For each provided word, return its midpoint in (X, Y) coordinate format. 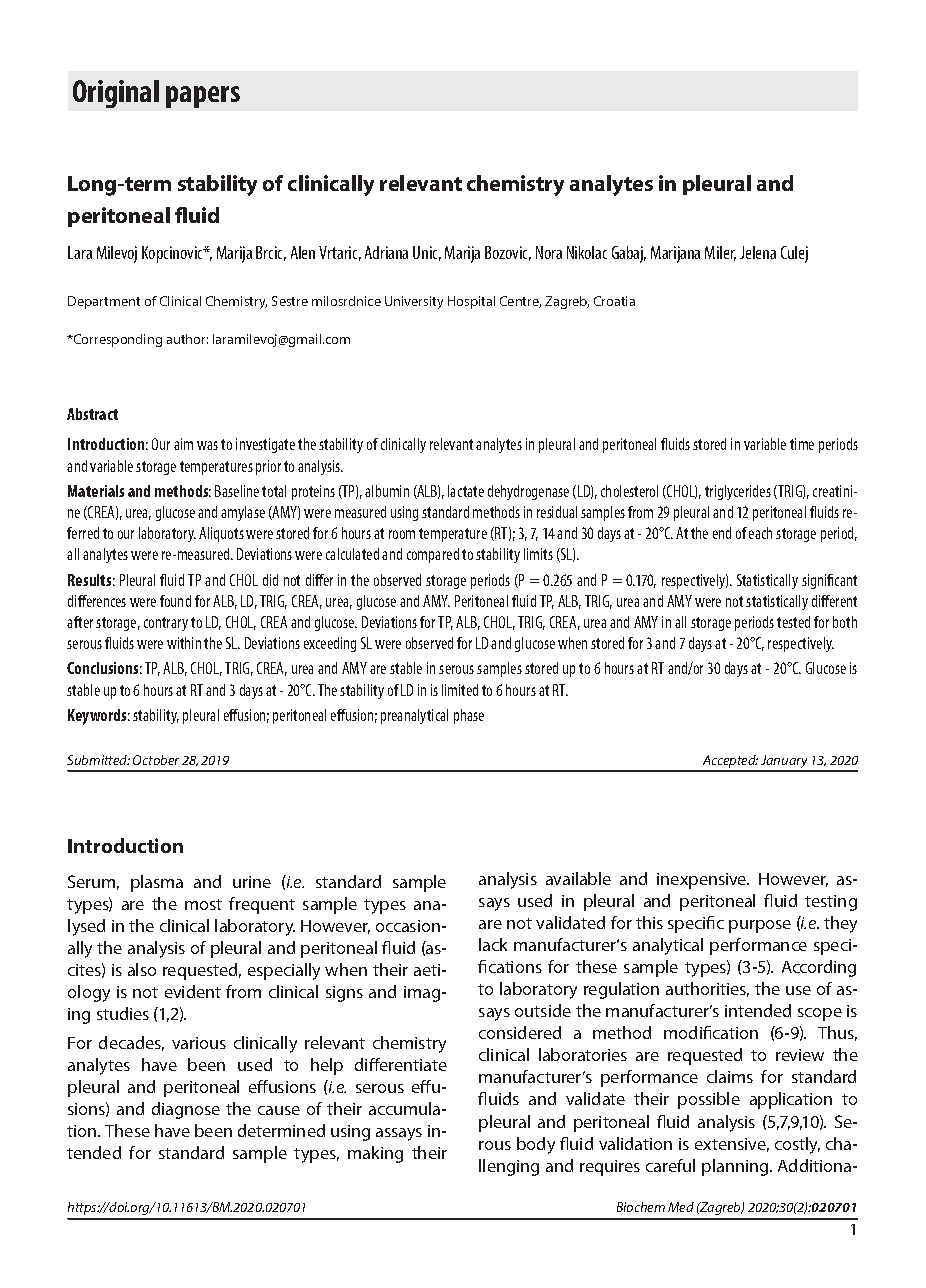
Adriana (386, 252)
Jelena (758, 252)
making (375, 1154)
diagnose (186, 1110)
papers (203, 97)
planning (736, 1167)
